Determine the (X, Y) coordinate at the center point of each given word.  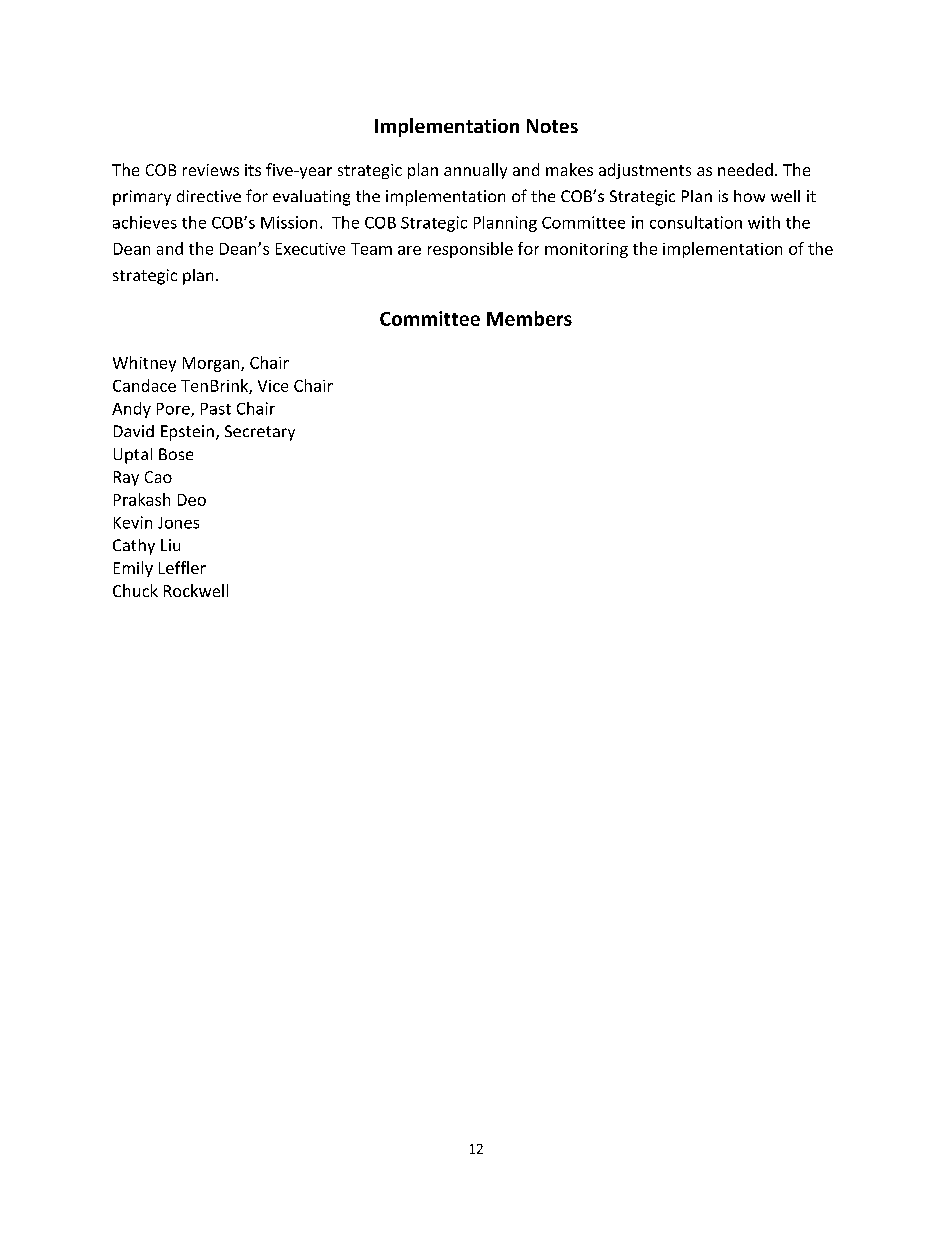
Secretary (260, 433)
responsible (470, 250)
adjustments (645, 171)
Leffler (182, 567)
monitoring (586, 250)
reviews (211, 170)
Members (529, 318)
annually (475, 171)
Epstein (187, 433)
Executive (310, 249)
